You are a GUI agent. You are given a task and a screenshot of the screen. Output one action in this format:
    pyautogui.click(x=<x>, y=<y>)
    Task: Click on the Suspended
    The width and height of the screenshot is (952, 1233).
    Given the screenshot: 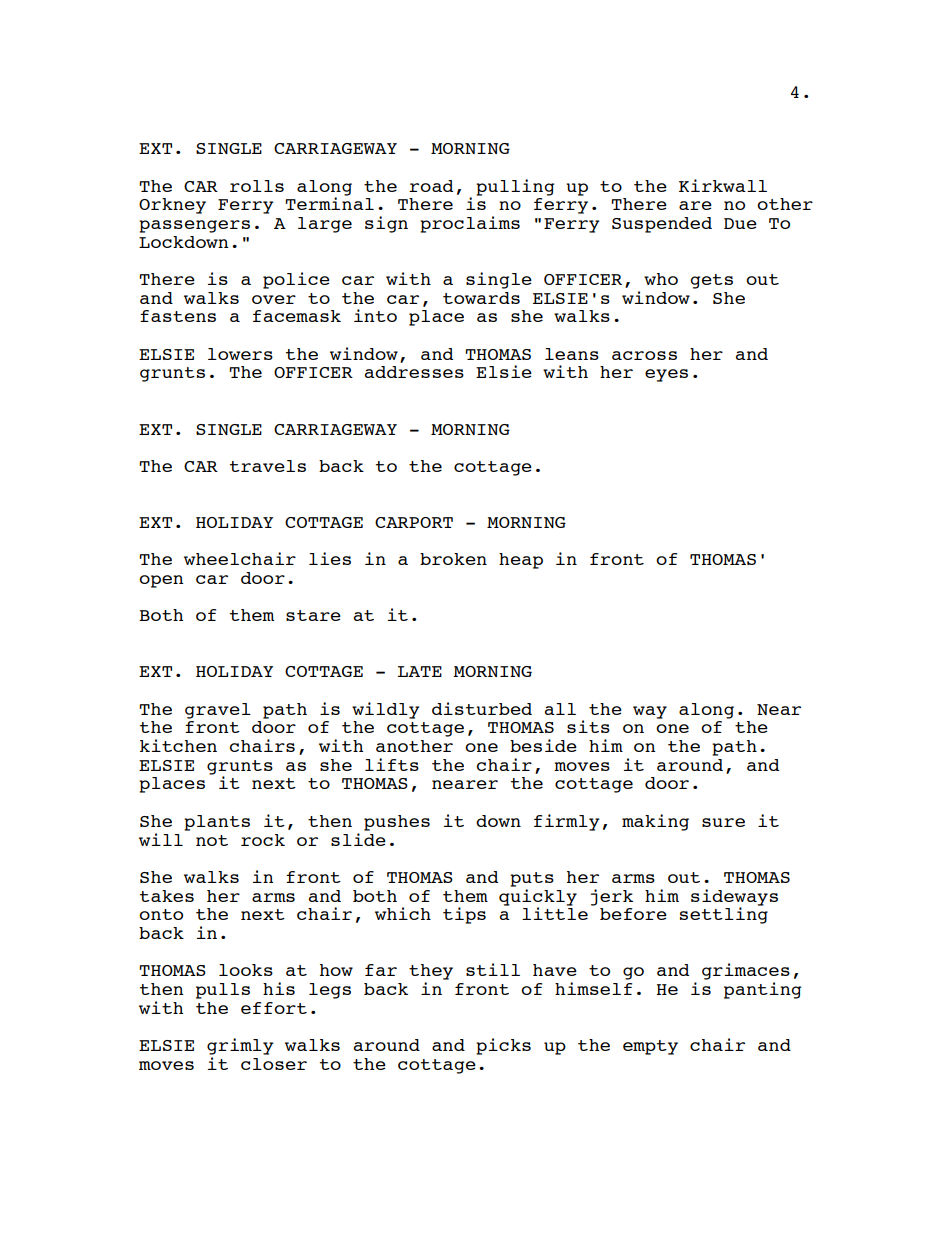 What is the action you would take?
    pyautogui.click(x=662, y=225)
